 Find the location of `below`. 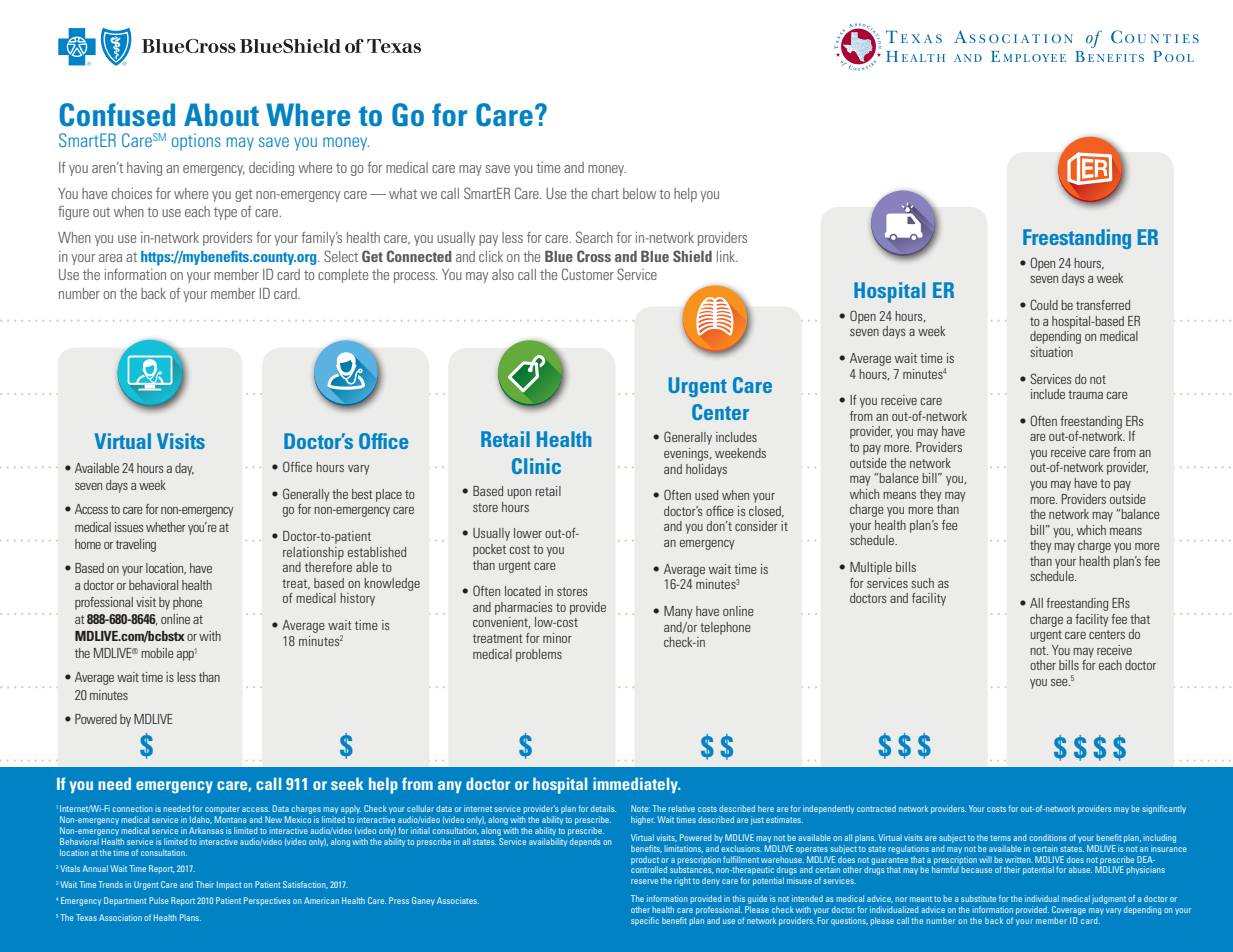

below is located at coordinates (639, 193).
